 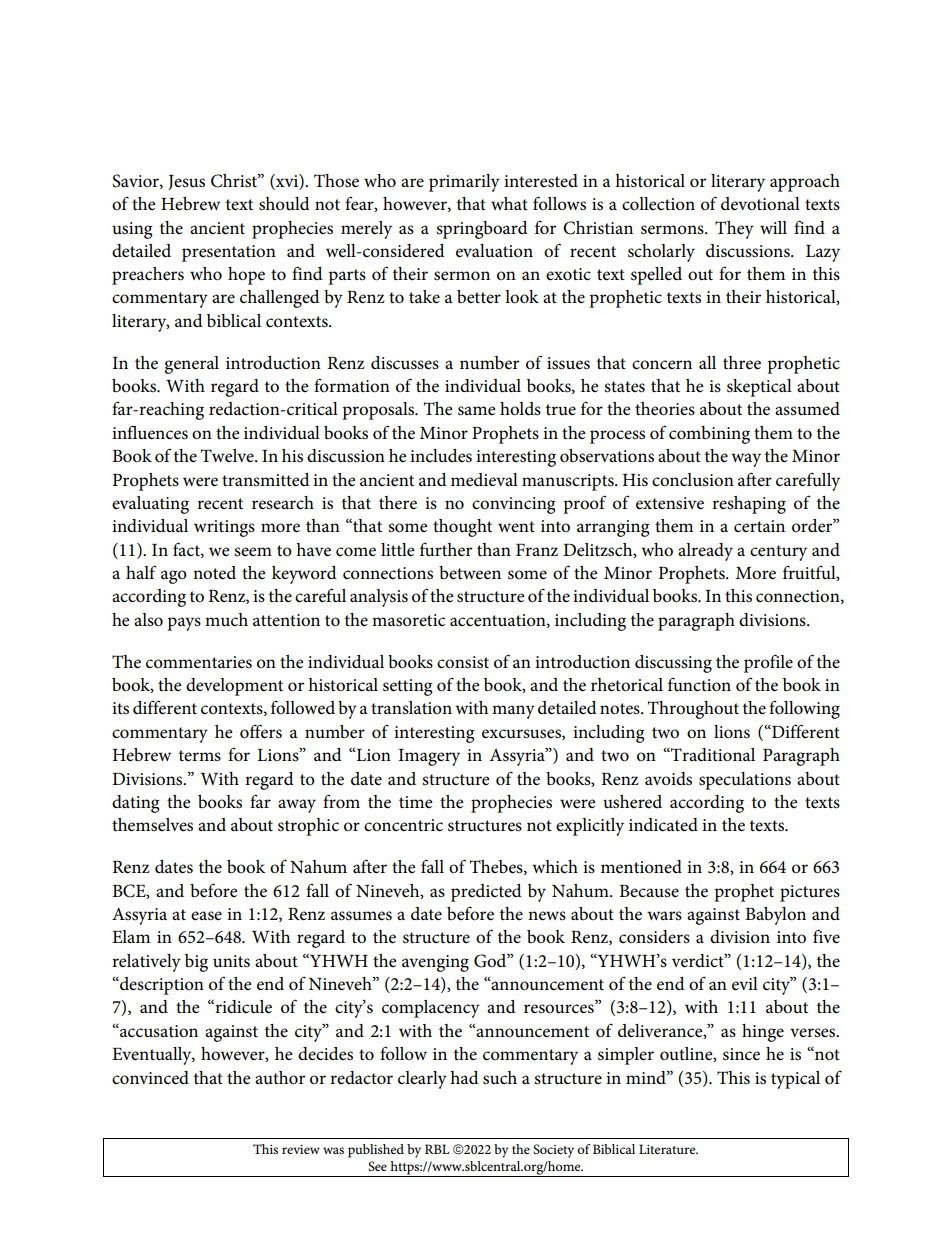 What do you see at coordinates (200, 756) in the image?
I see `terms` at bounding box center [200, 756].
